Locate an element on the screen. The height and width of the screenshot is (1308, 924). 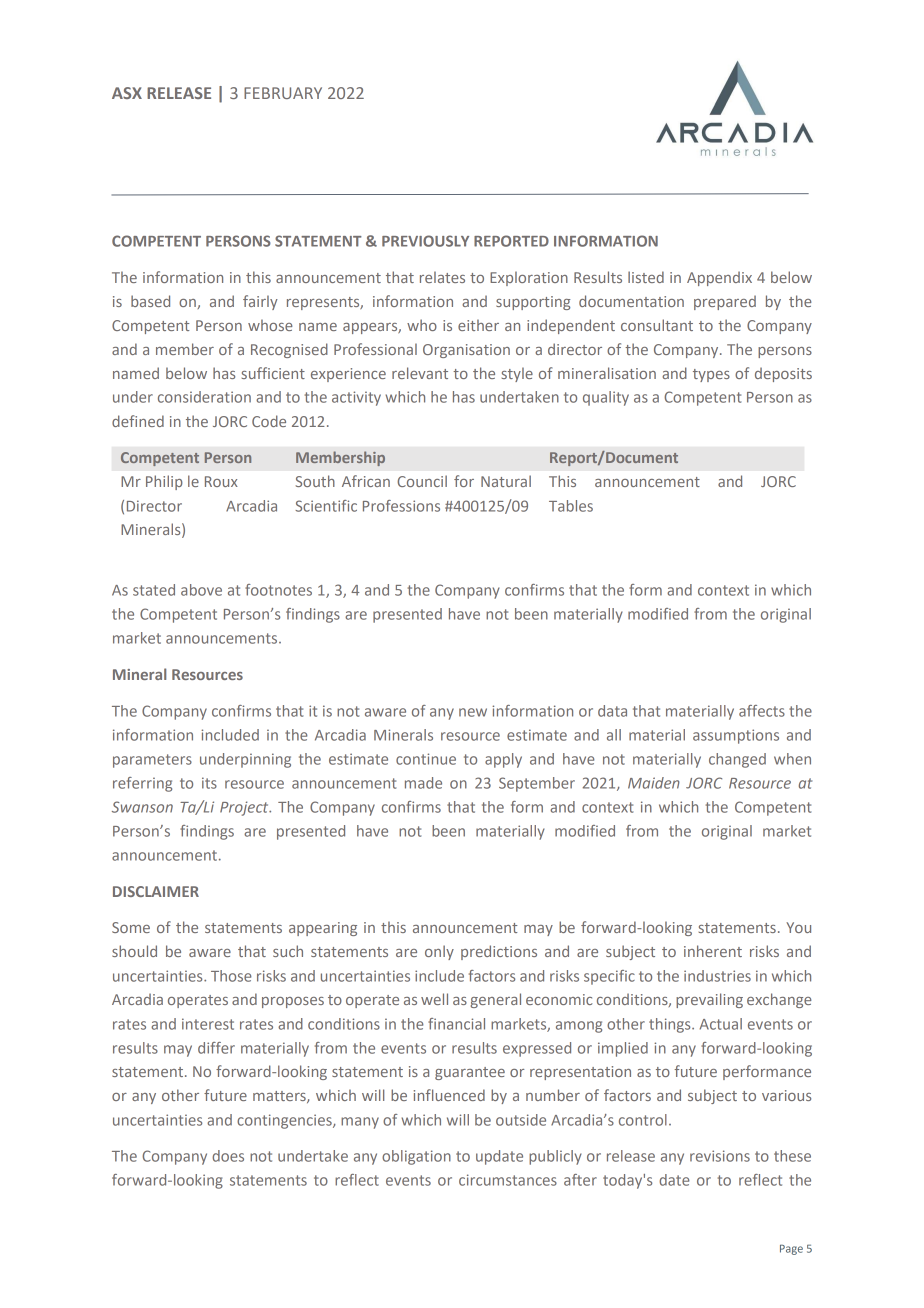
Project is located at coordinates (245, 808).
